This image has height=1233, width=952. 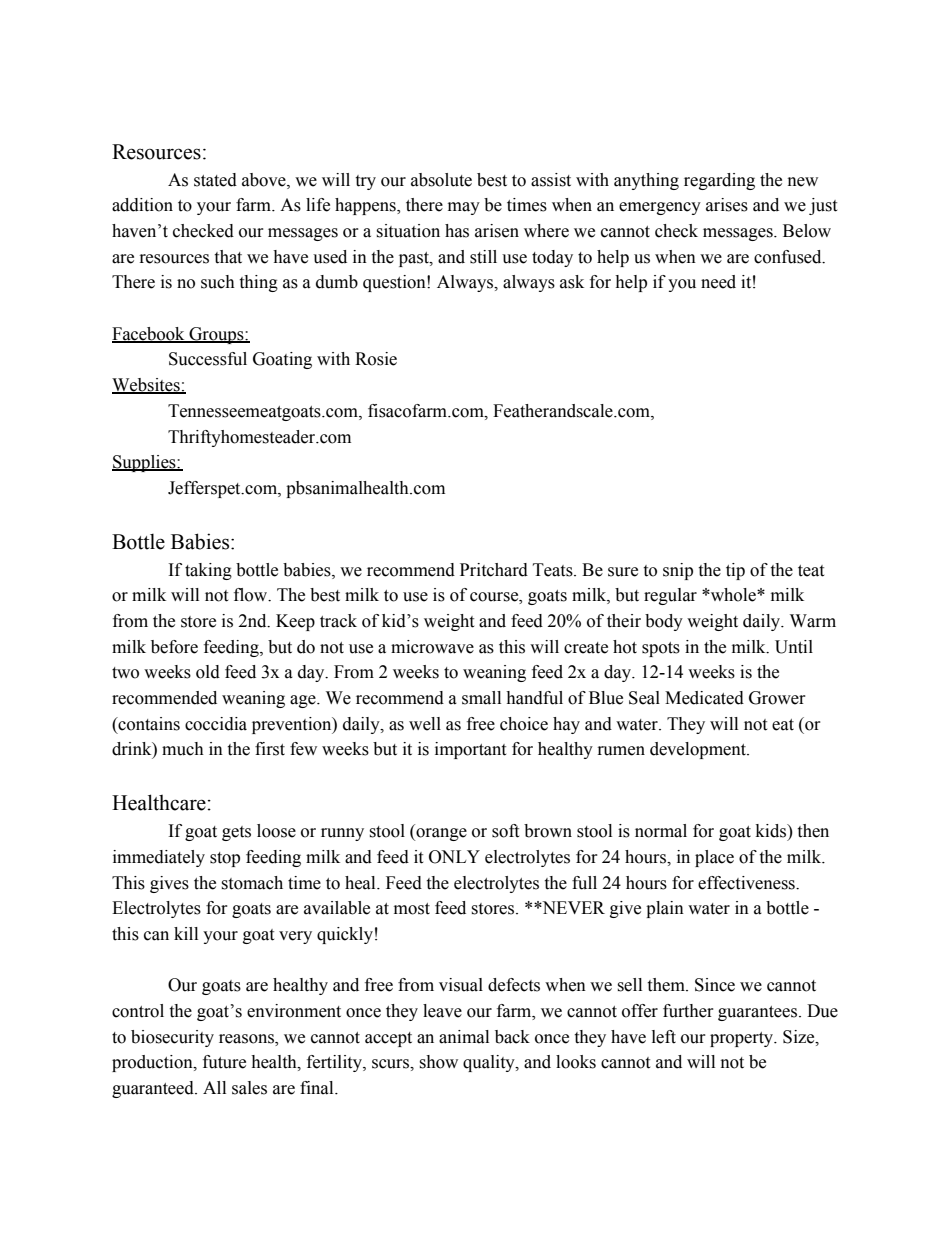 I want to click on arises, so click(x=727, y=205).
